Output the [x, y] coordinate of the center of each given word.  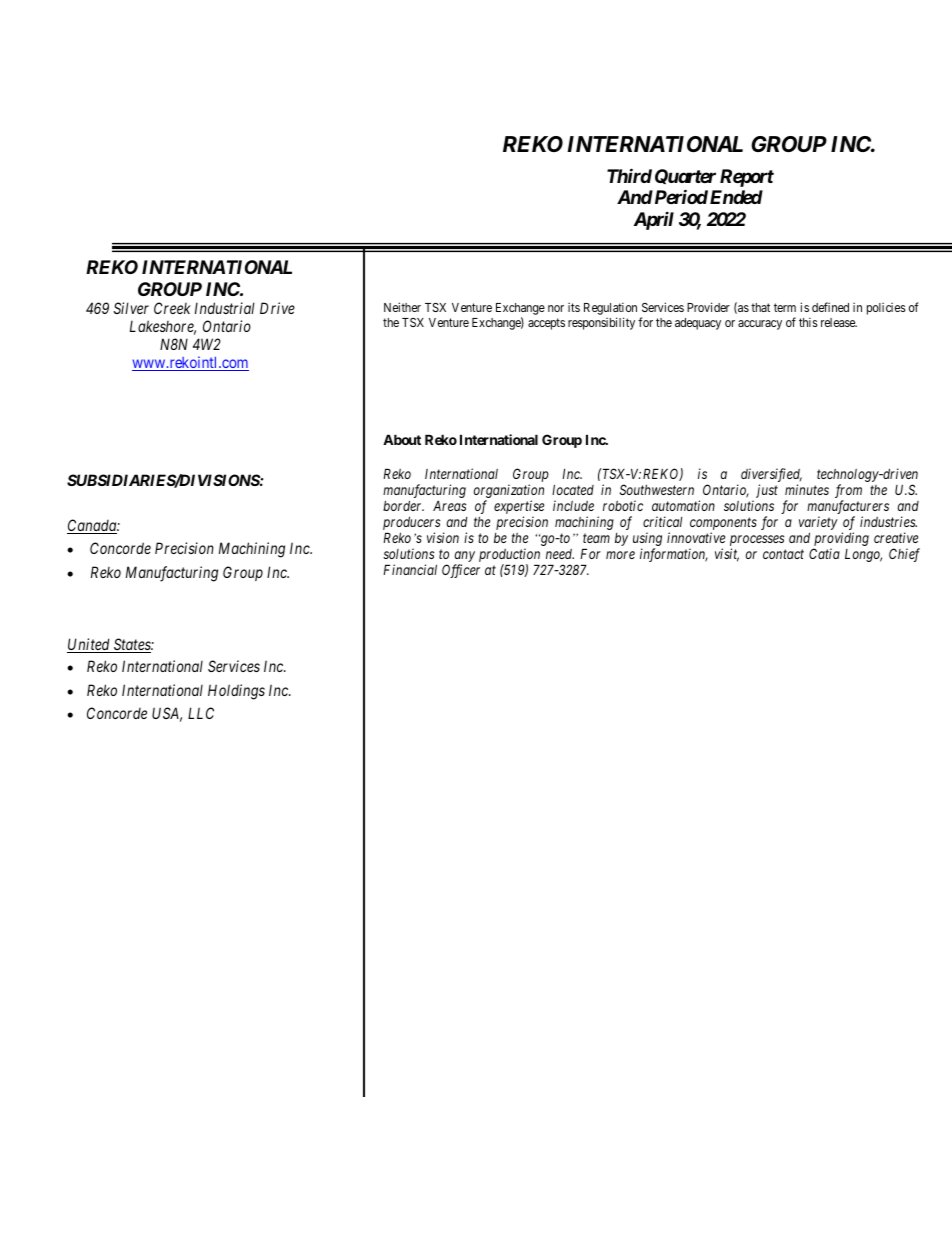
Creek [172, 308]
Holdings [236, 692]
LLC [201, 713]
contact [783, 554]
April [654, 220]
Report [747, 178]
